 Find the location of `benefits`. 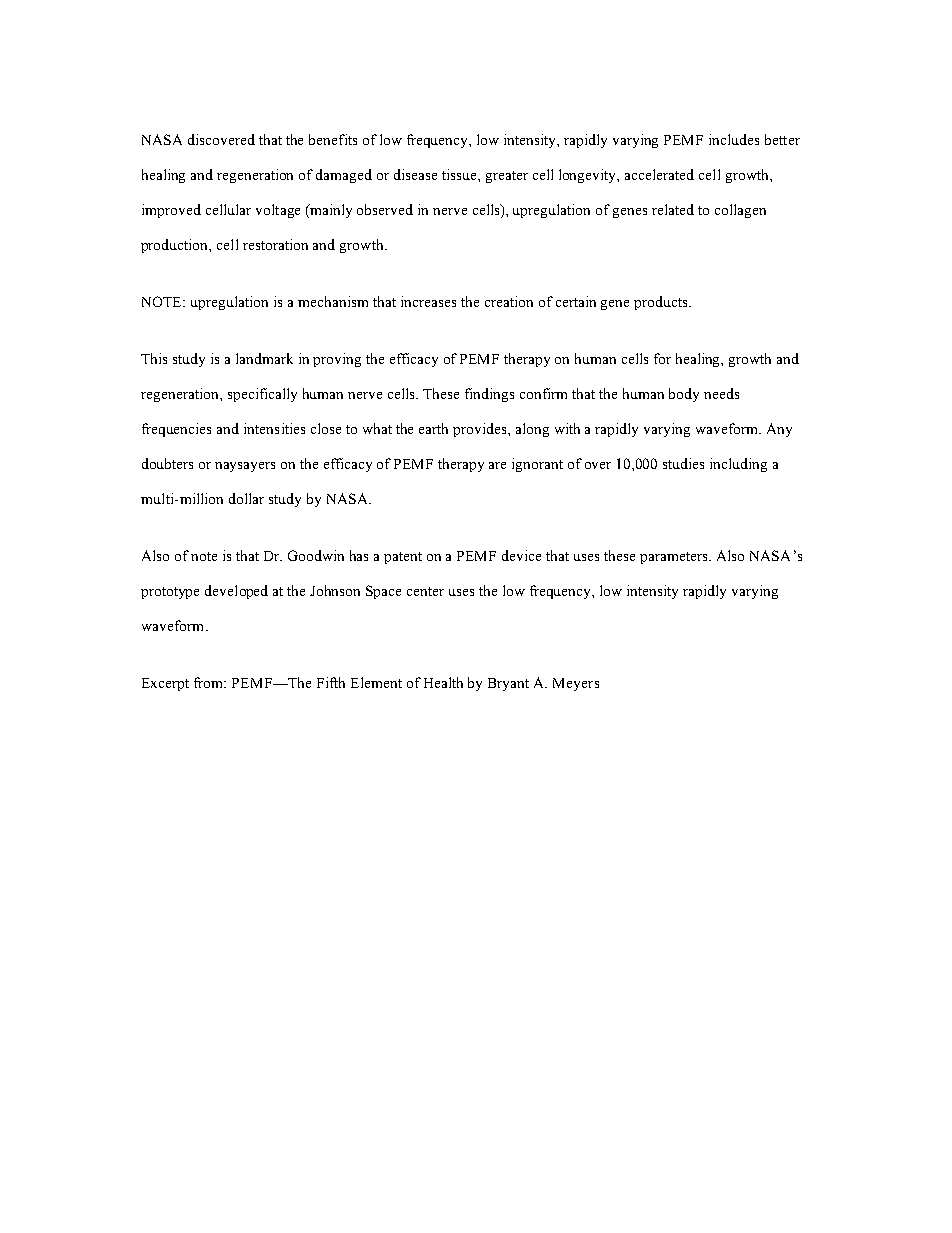

benefits is located at coordinates (333, 139).
